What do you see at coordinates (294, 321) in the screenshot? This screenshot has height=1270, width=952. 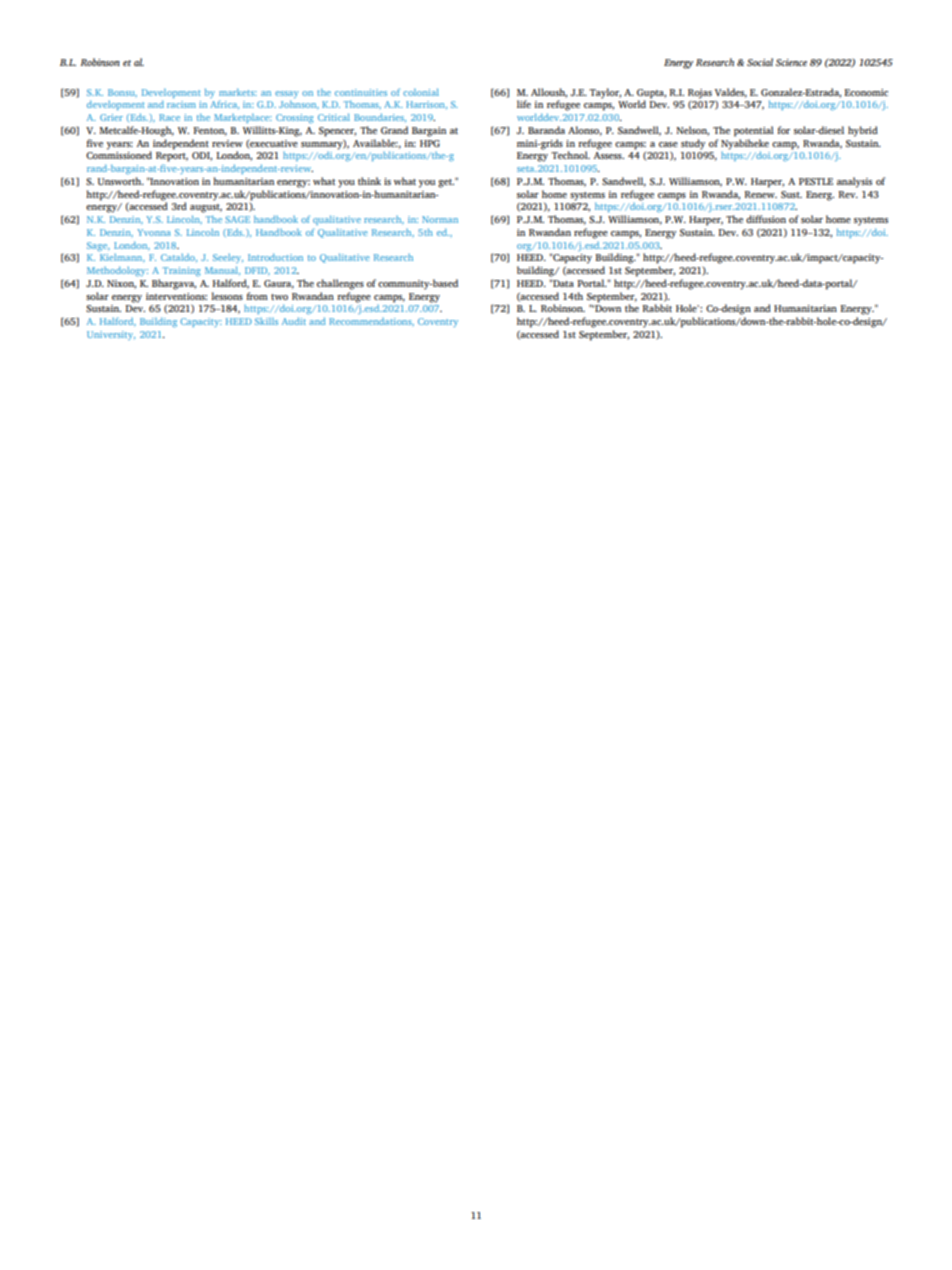 I see `Audit` at bounding box center [294, 321].
